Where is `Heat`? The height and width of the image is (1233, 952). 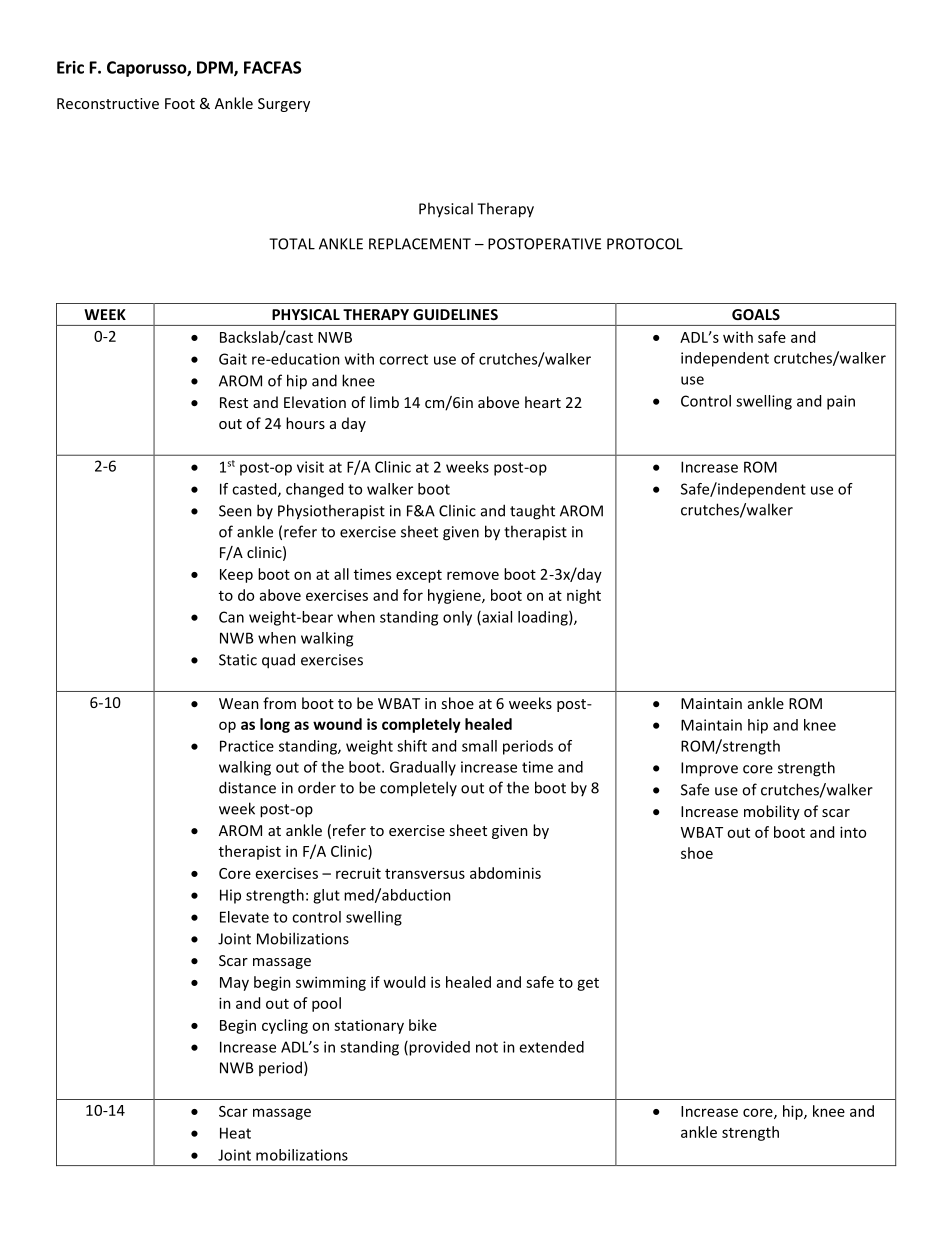
Heat is located at coordinates (235, 1133).
